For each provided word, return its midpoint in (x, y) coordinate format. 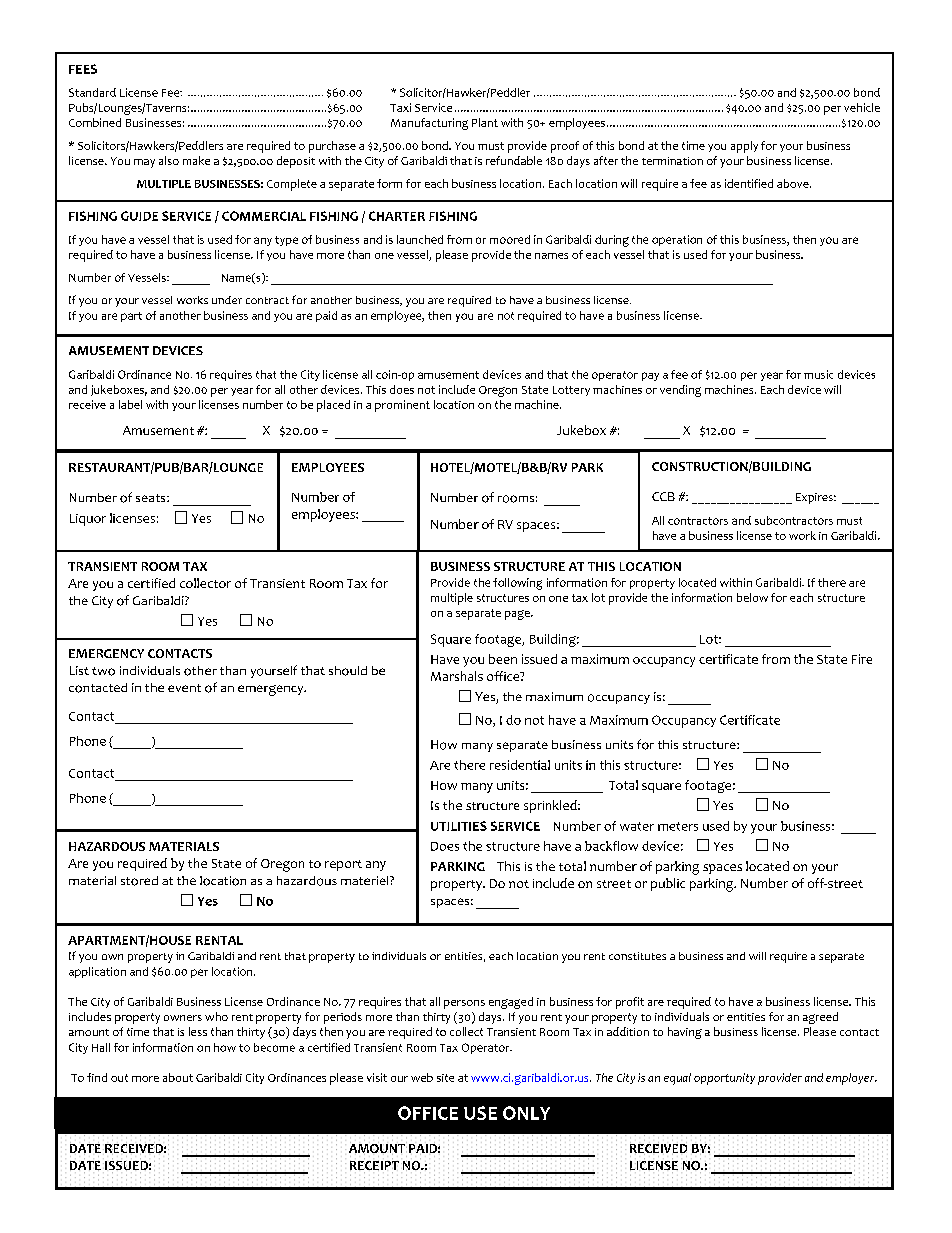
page (518, 615)
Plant (485, 122)
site (445, 1078)
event (184, 688)
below (752, 597)
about (178, 1077)
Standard (92, 92)
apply (744, 147)
